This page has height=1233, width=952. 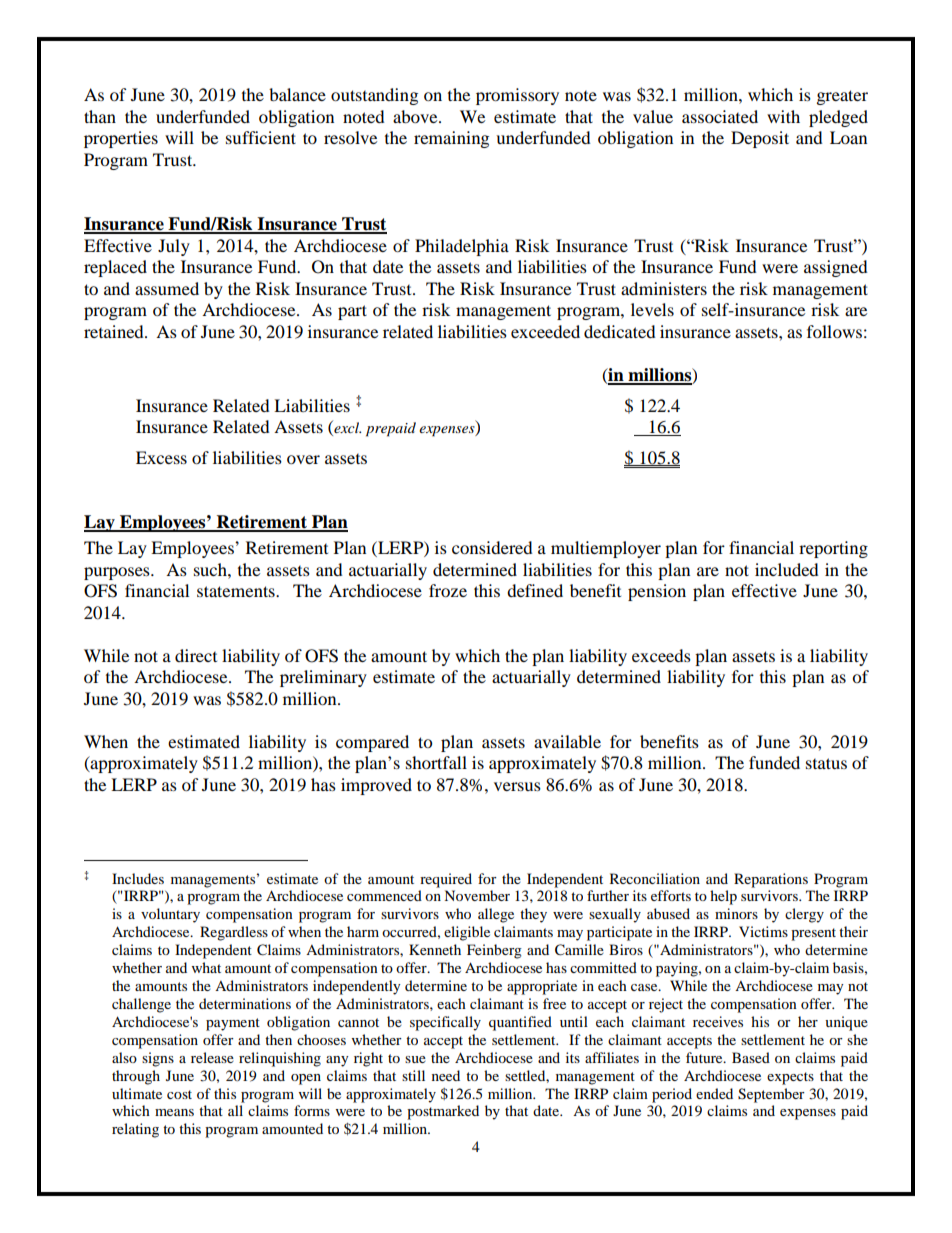 I want to click on follows, so click(x=834, y=331).
